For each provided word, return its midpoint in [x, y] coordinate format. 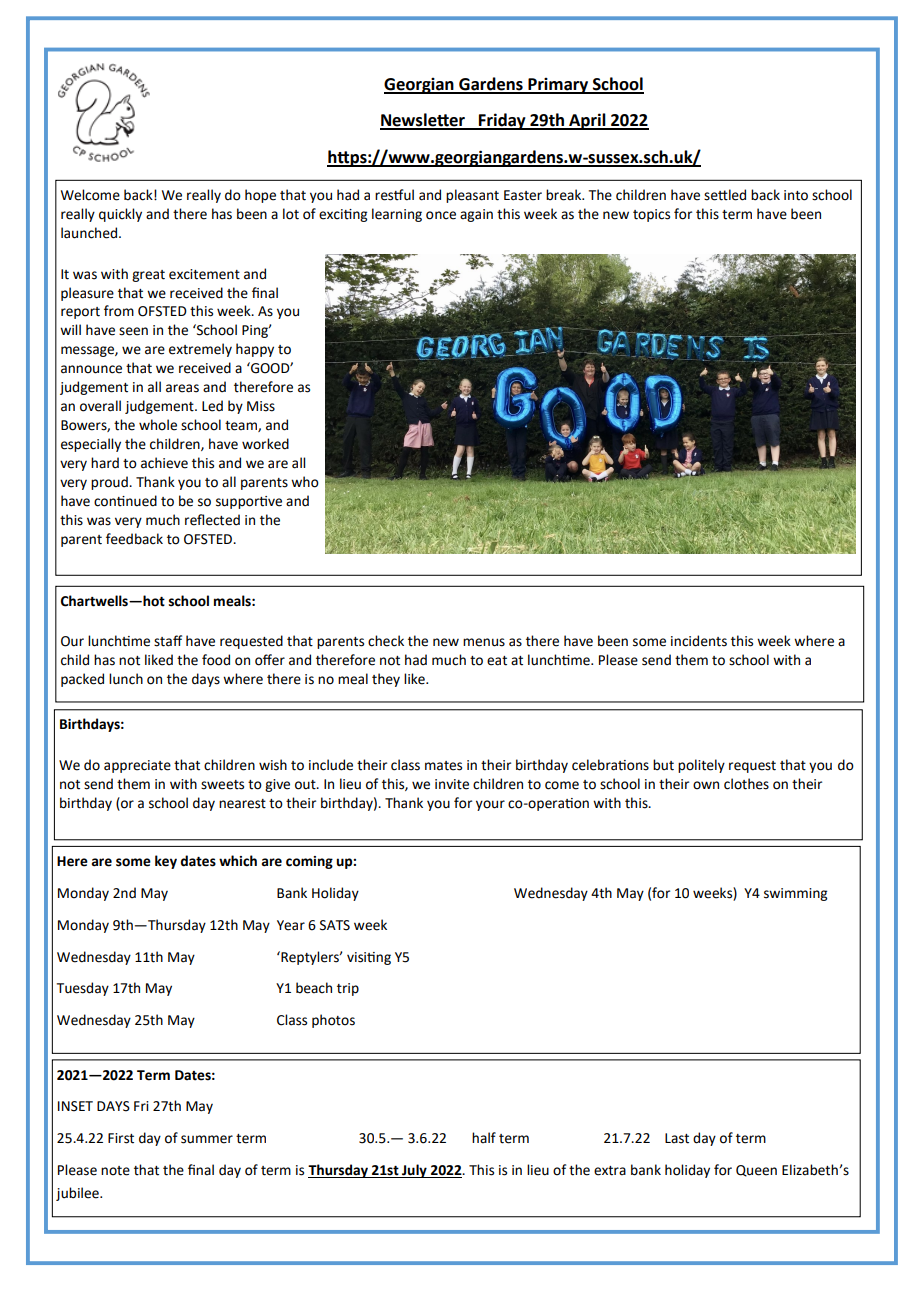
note [115, 1171]
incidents [699, 641]
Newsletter [423, 121]
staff [168, 641]
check [386, 641]
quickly [120, 215]
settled [725, 195]
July [414, 1171]
